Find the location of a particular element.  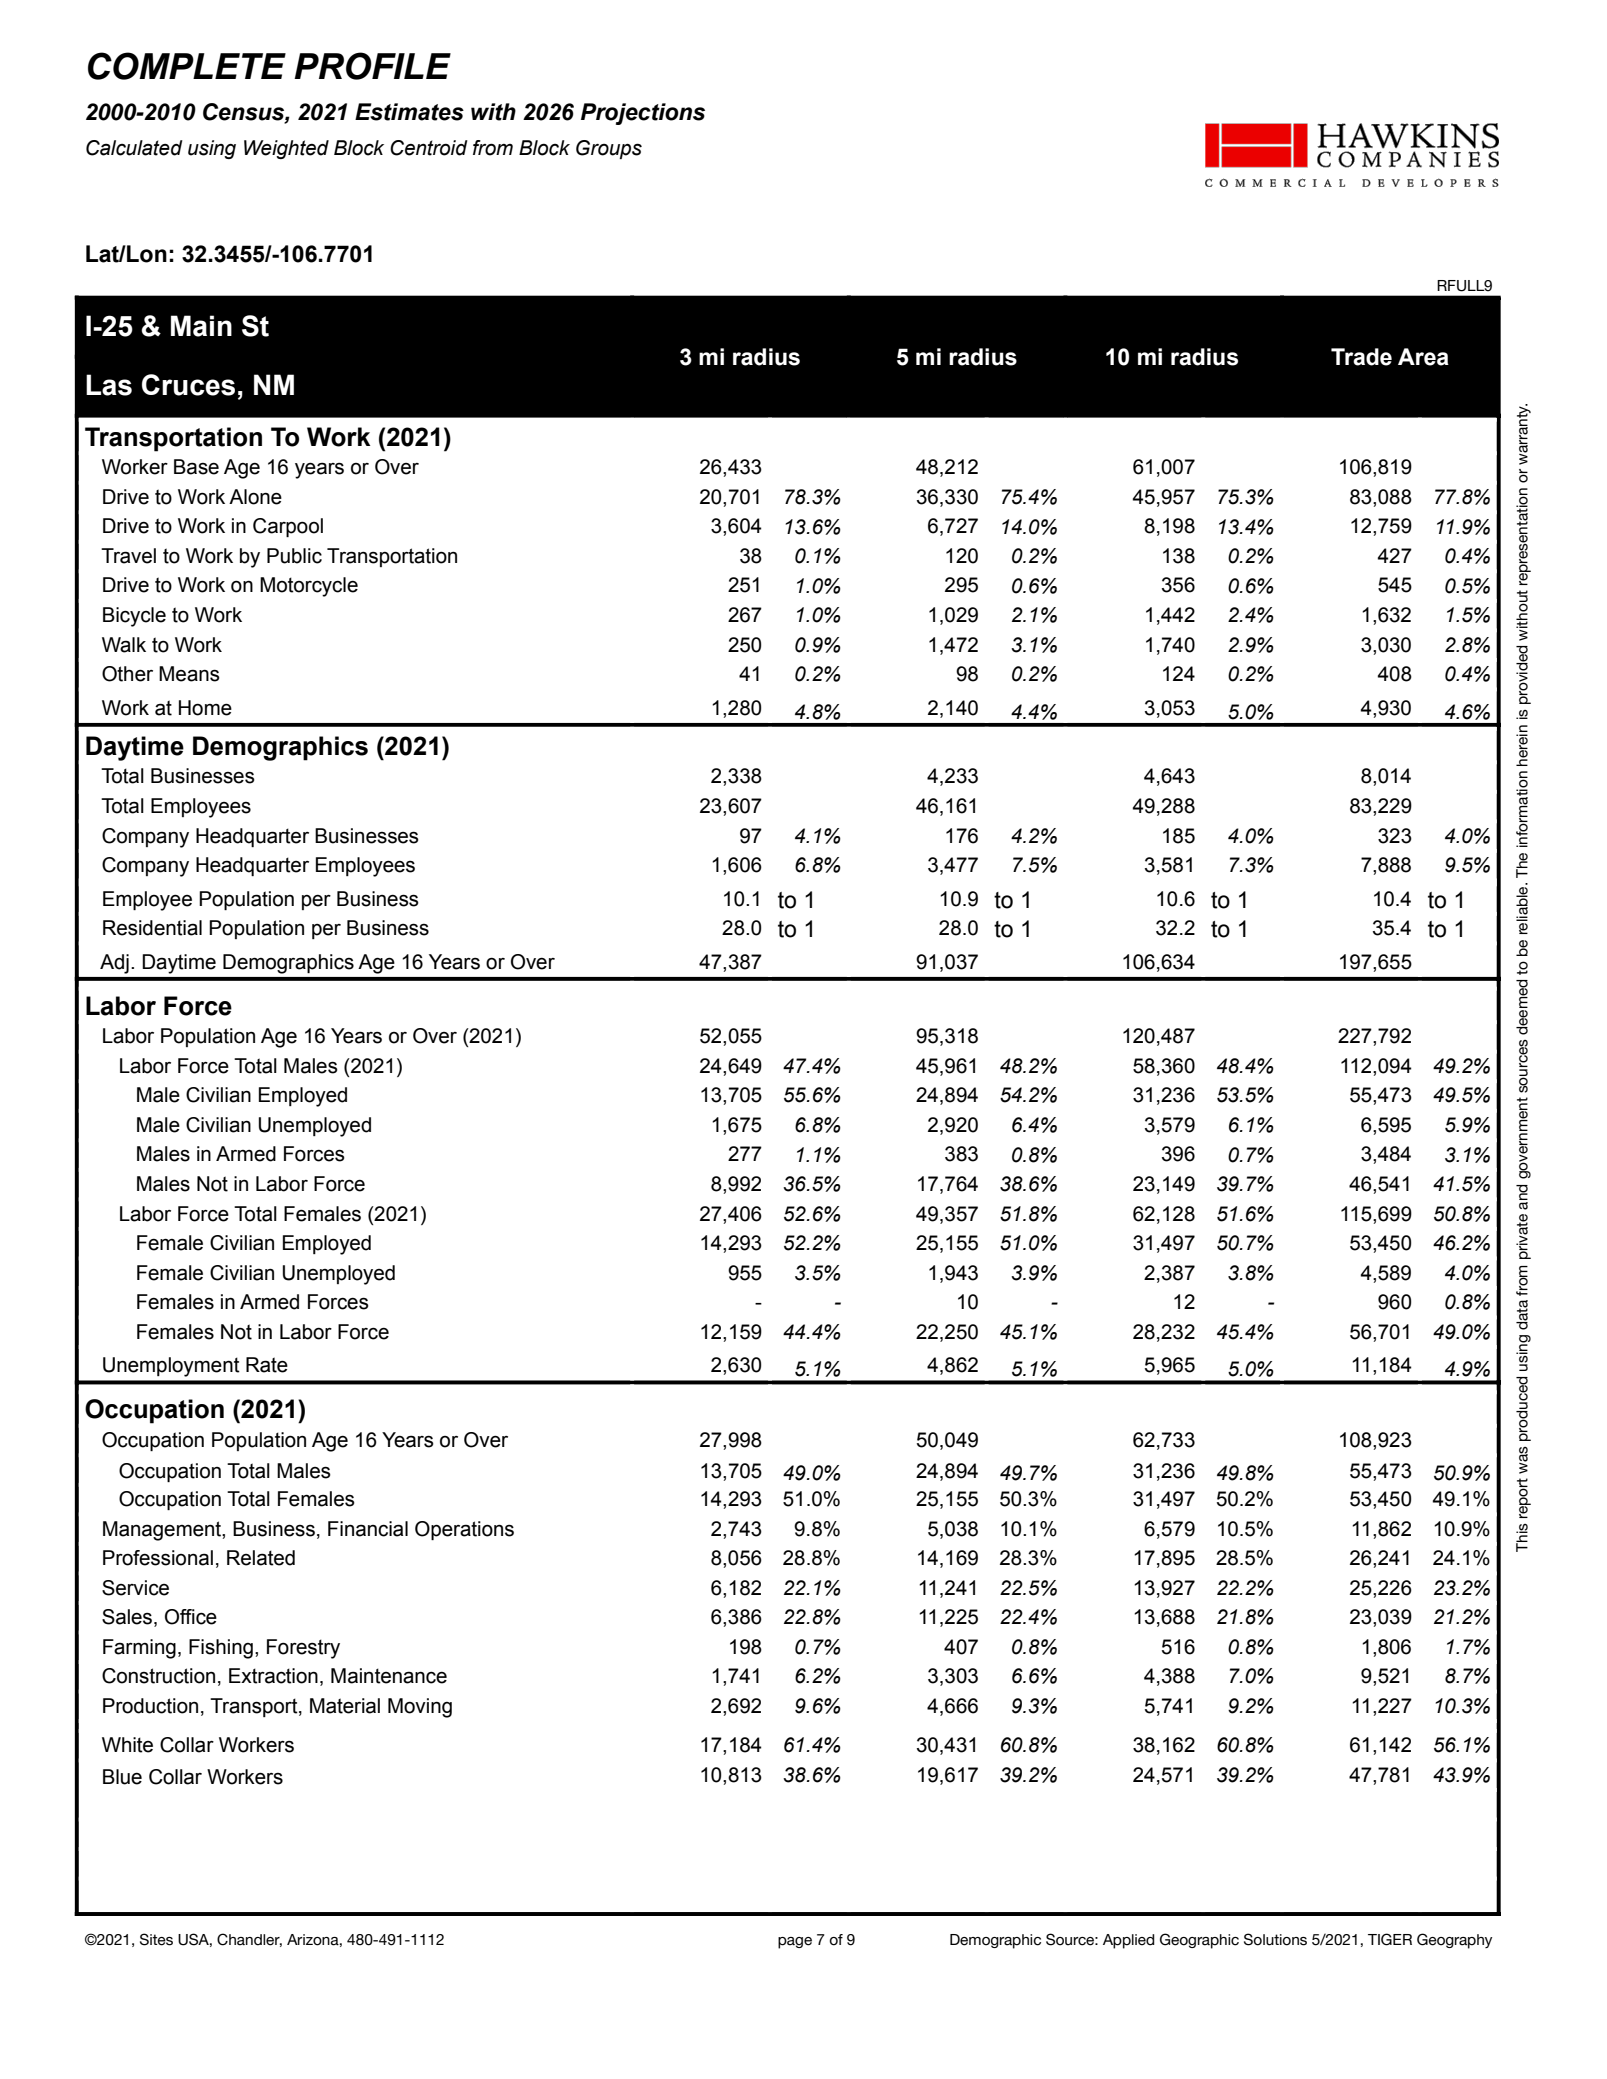

Sites is located at coordinates (156, 1939).
